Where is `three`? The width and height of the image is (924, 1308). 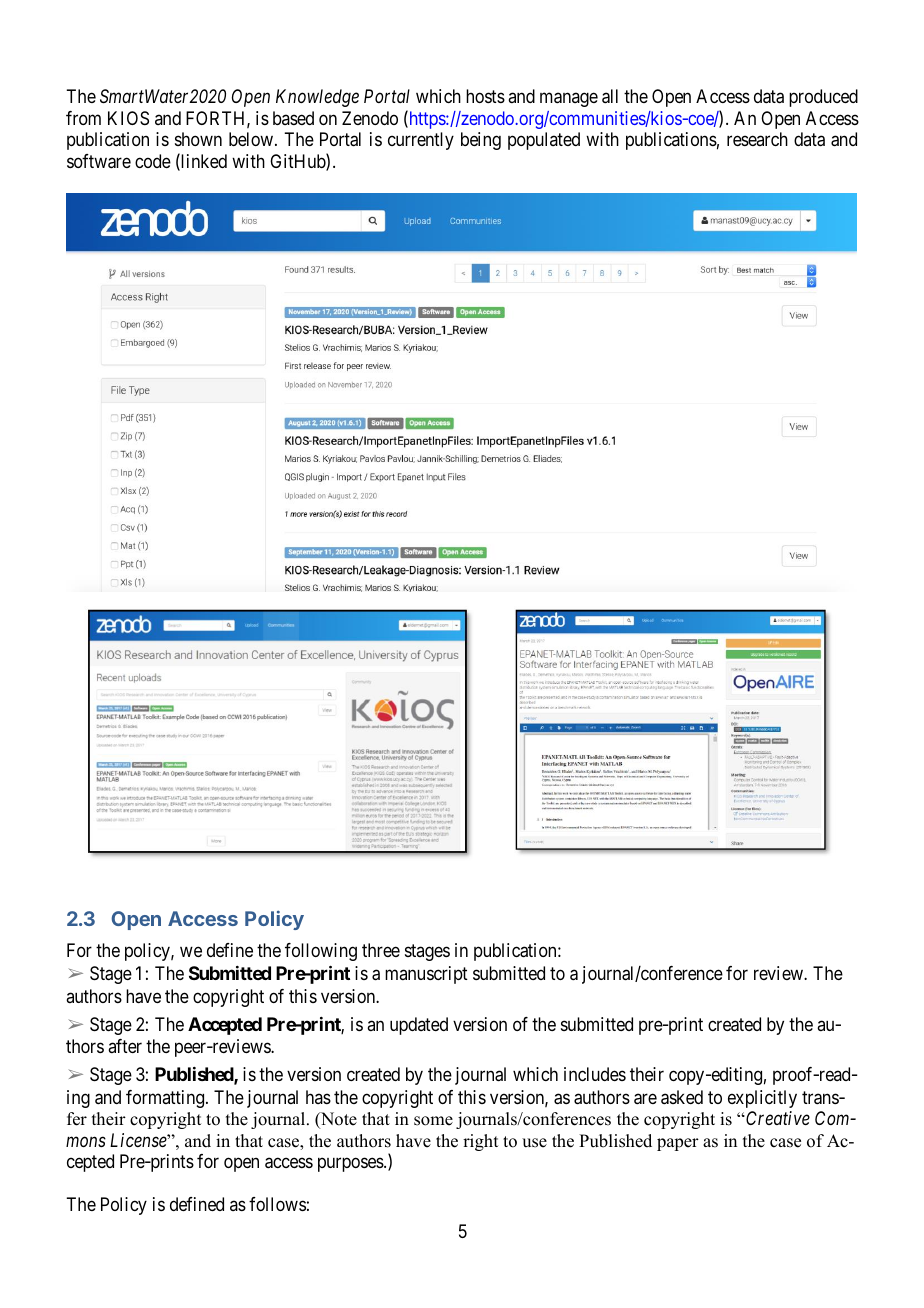 three is located at coordinates (381, 950).
